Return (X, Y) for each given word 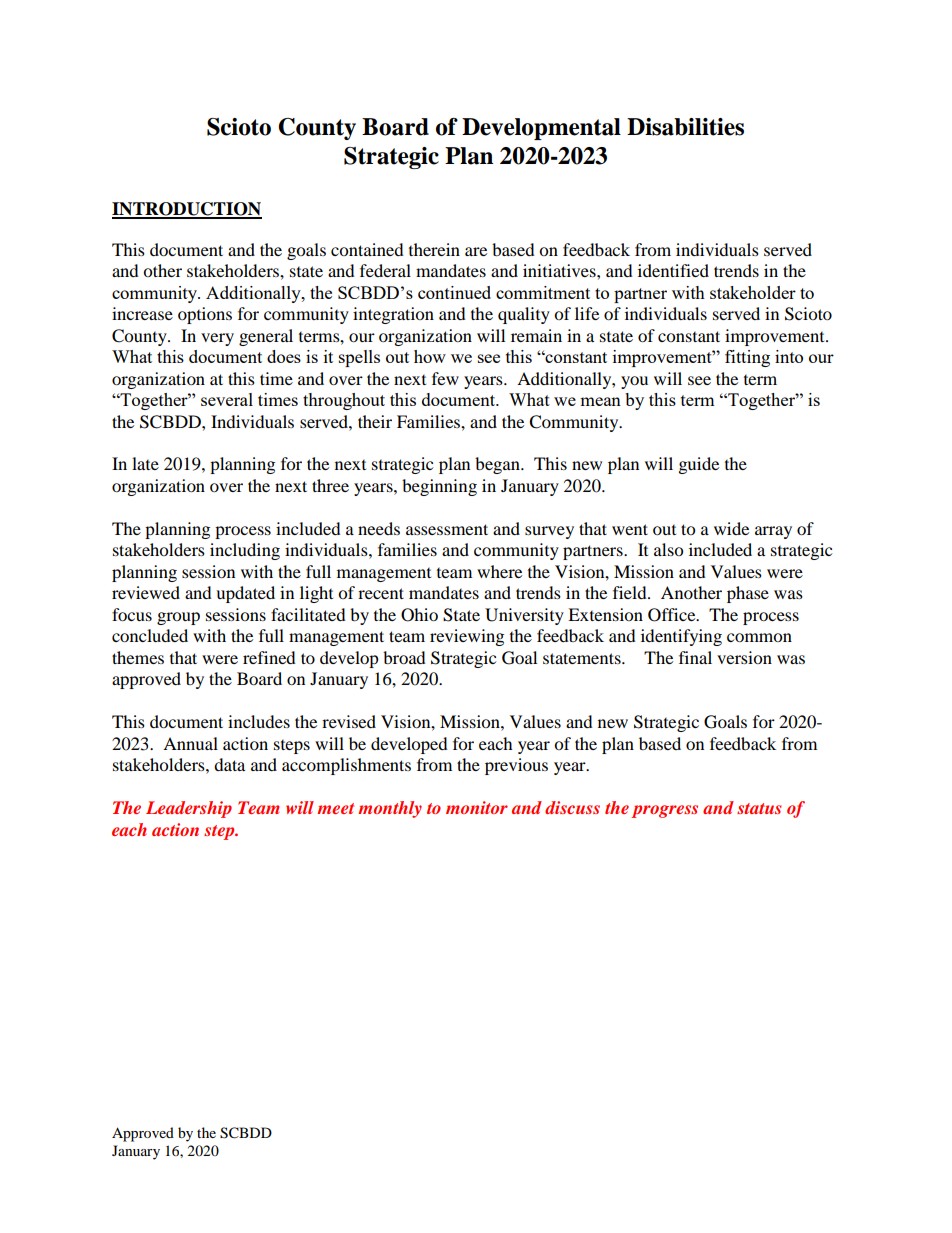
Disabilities (685, 127)
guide (699, 465)
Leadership (189, 809)
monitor (477, 807)
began (498, 465)
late (145, 463)
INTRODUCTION (187, 210)
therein (434, 249)
